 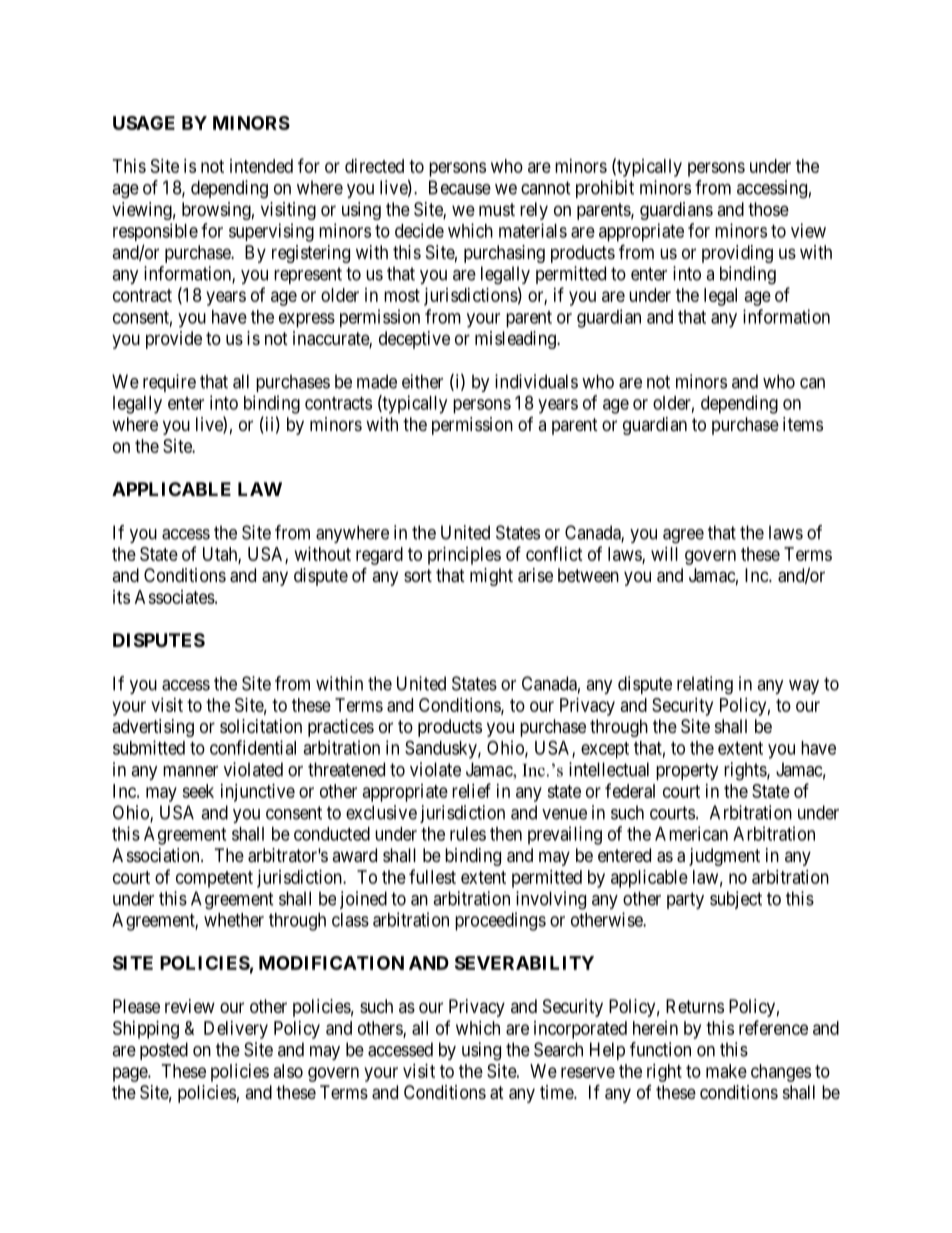 What do you see at coordinates (261, 166) in the image?
I see `intended` at bounding box center [261, 166].
